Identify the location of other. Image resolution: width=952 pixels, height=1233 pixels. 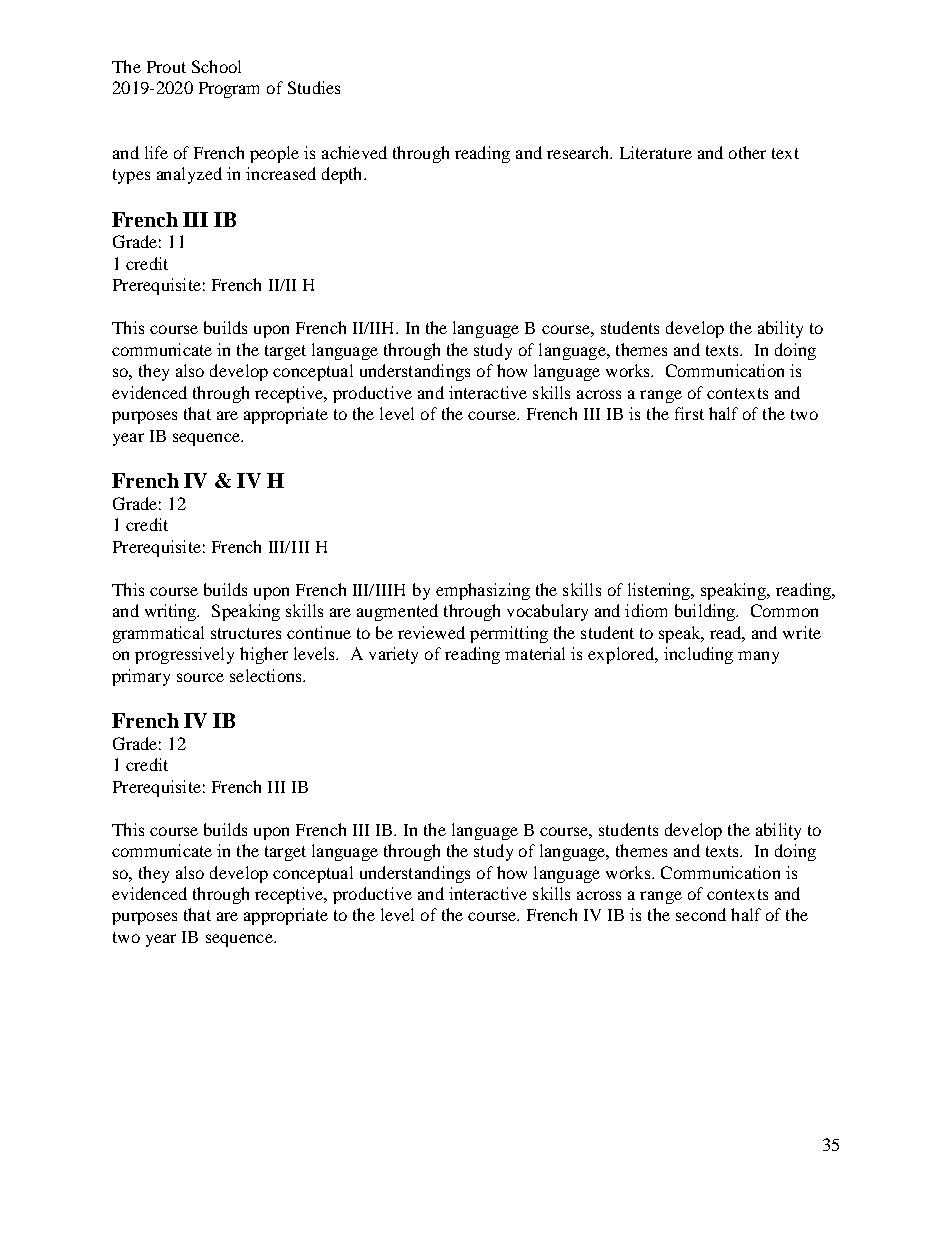
(747, 152).
